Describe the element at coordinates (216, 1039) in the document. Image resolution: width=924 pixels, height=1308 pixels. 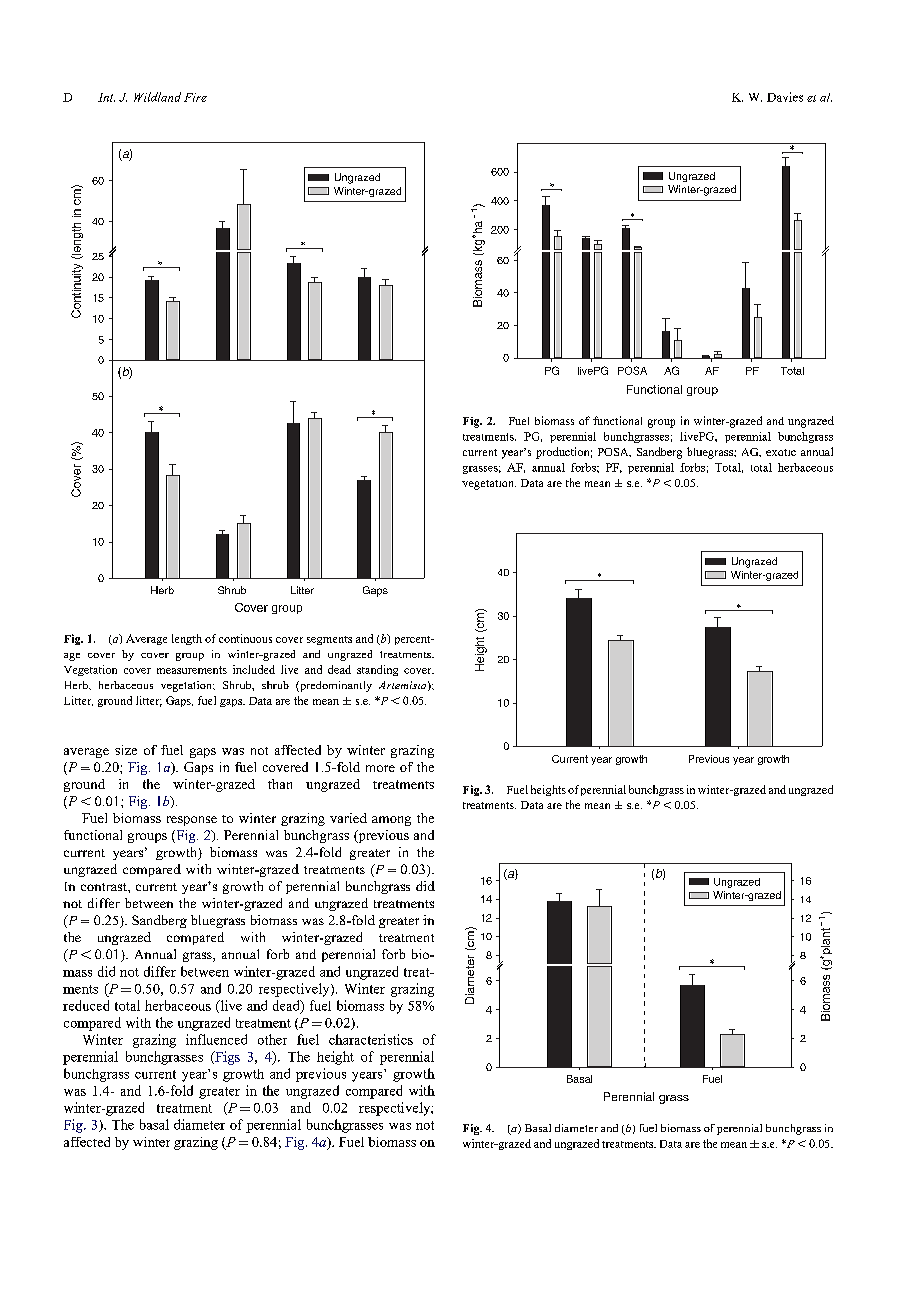
I see `influenced` at that location.
